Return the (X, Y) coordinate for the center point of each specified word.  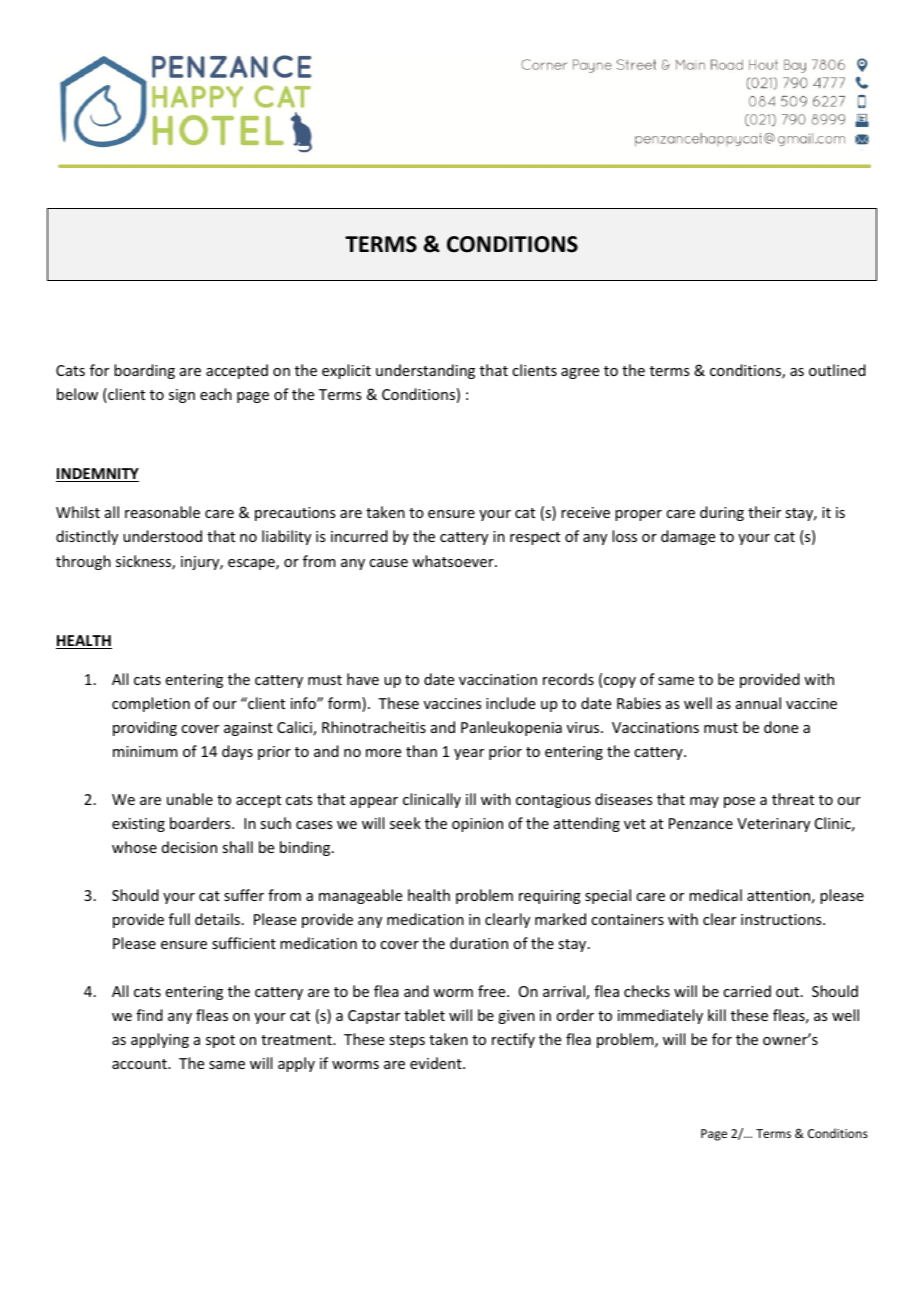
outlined (837, 370)
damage (688, 537)
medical (715, 895)
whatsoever (454, 561)
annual (758, 703)
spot (220, 1041)
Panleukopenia (511, 728)
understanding (425, 371)
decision (189, 847)
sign (182, 396)
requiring (550, 897)
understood (162, 536)
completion (151, 704)
